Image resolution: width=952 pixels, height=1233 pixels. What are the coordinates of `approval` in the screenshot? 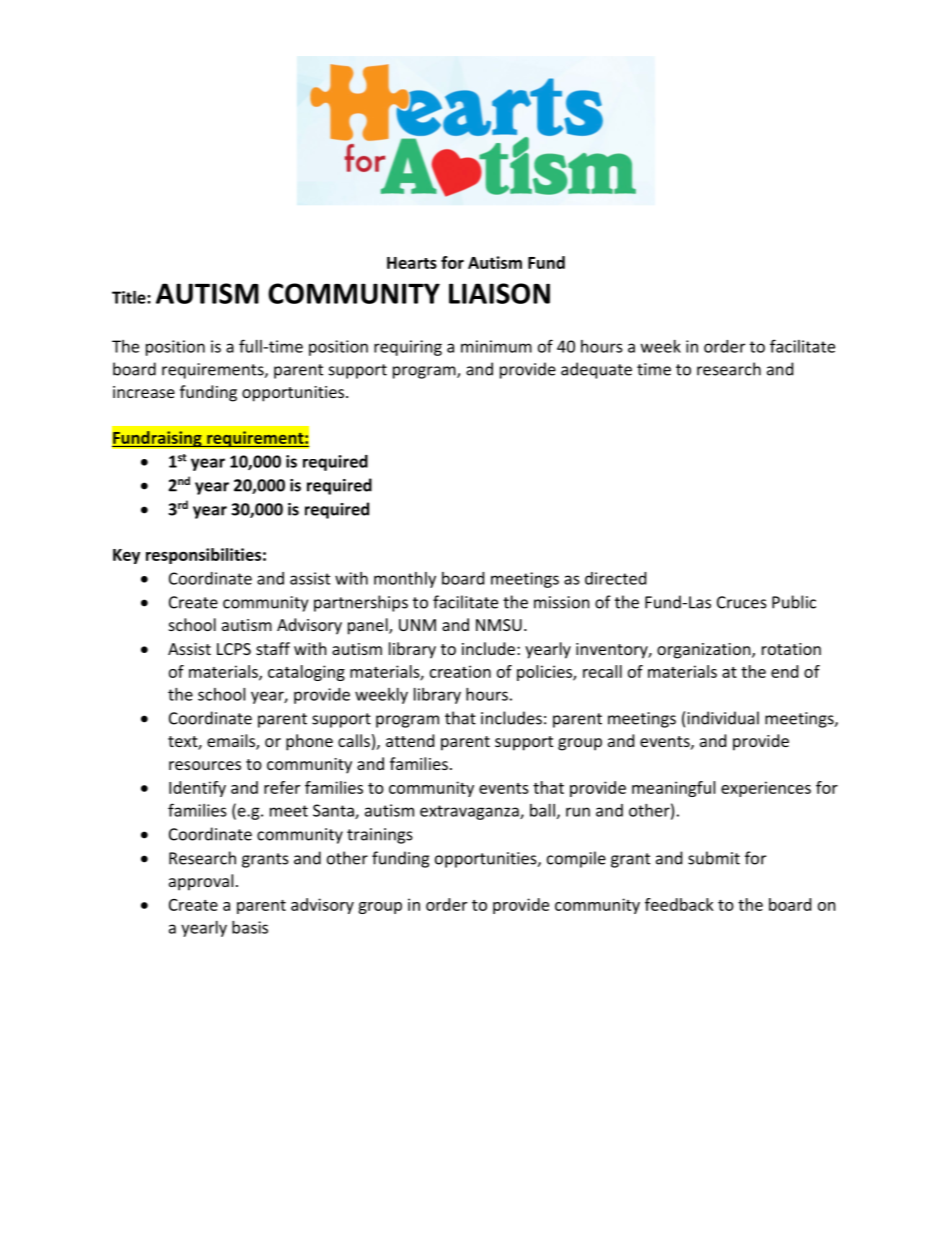 It's located at (201, 882).
